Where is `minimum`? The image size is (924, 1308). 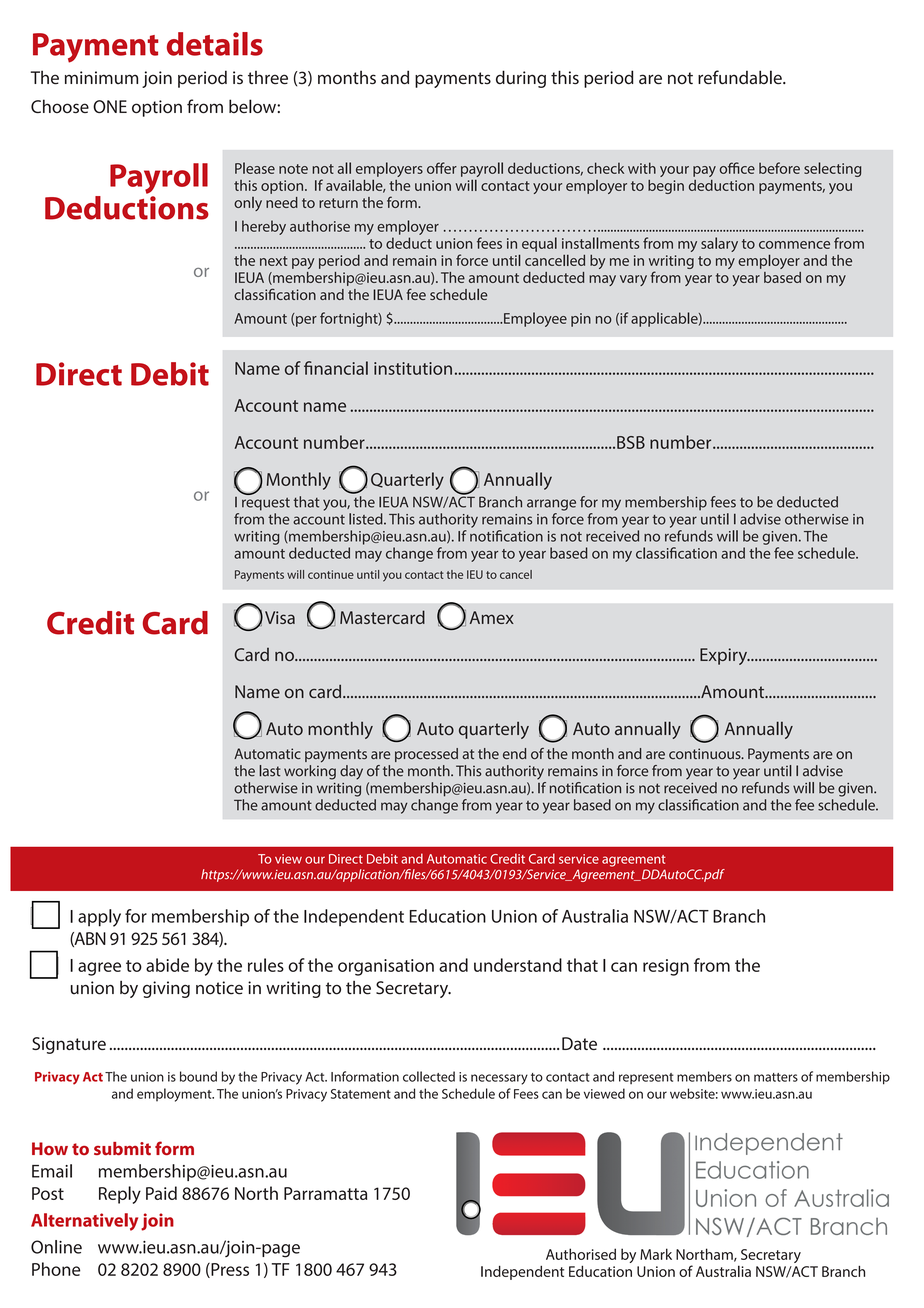 minimum is located at coordinates (101, 77).
